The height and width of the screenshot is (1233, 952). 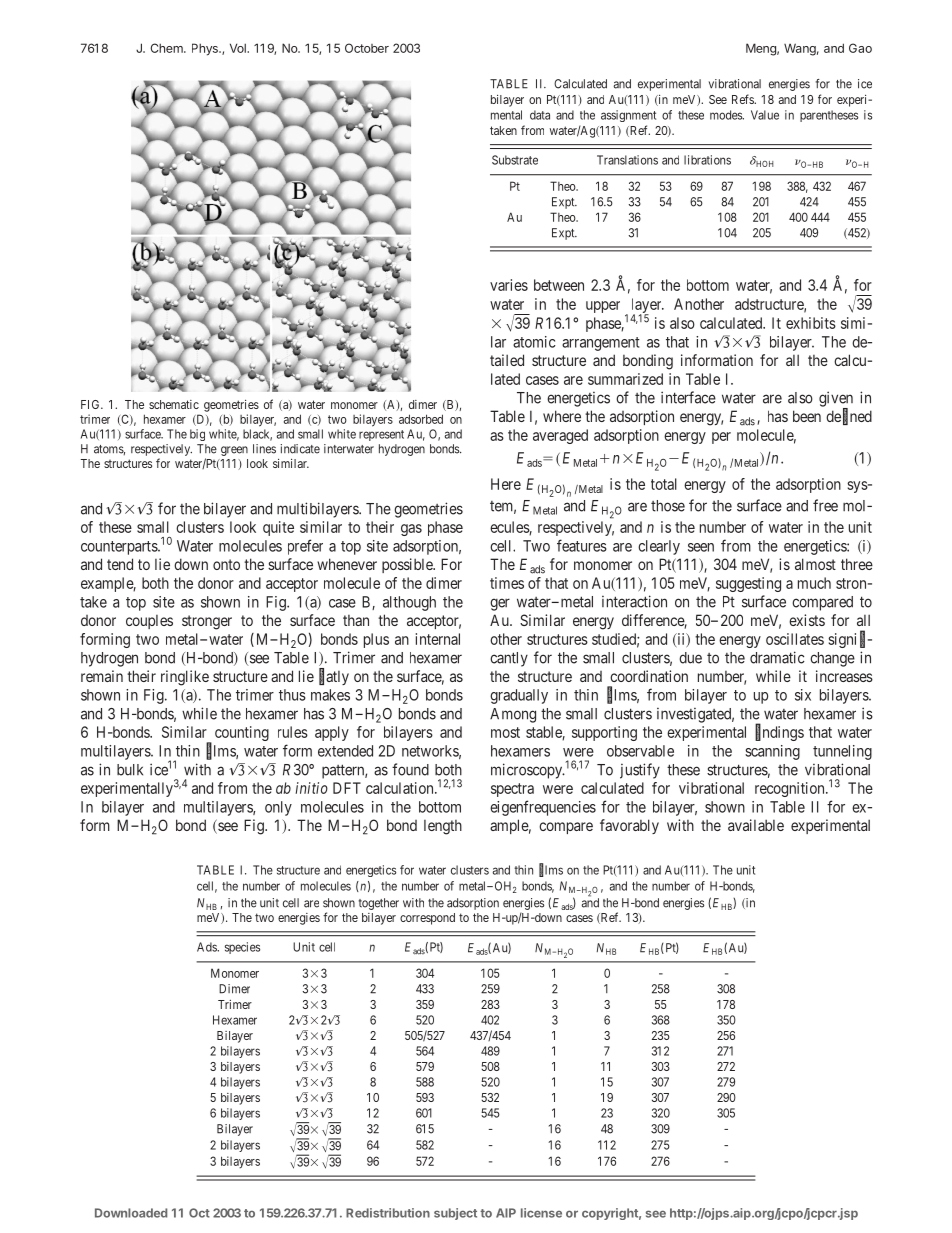 What do you see at coordinates (765, 115) in the screenshot?
I see `Value` at bounding box center [765, 115].
